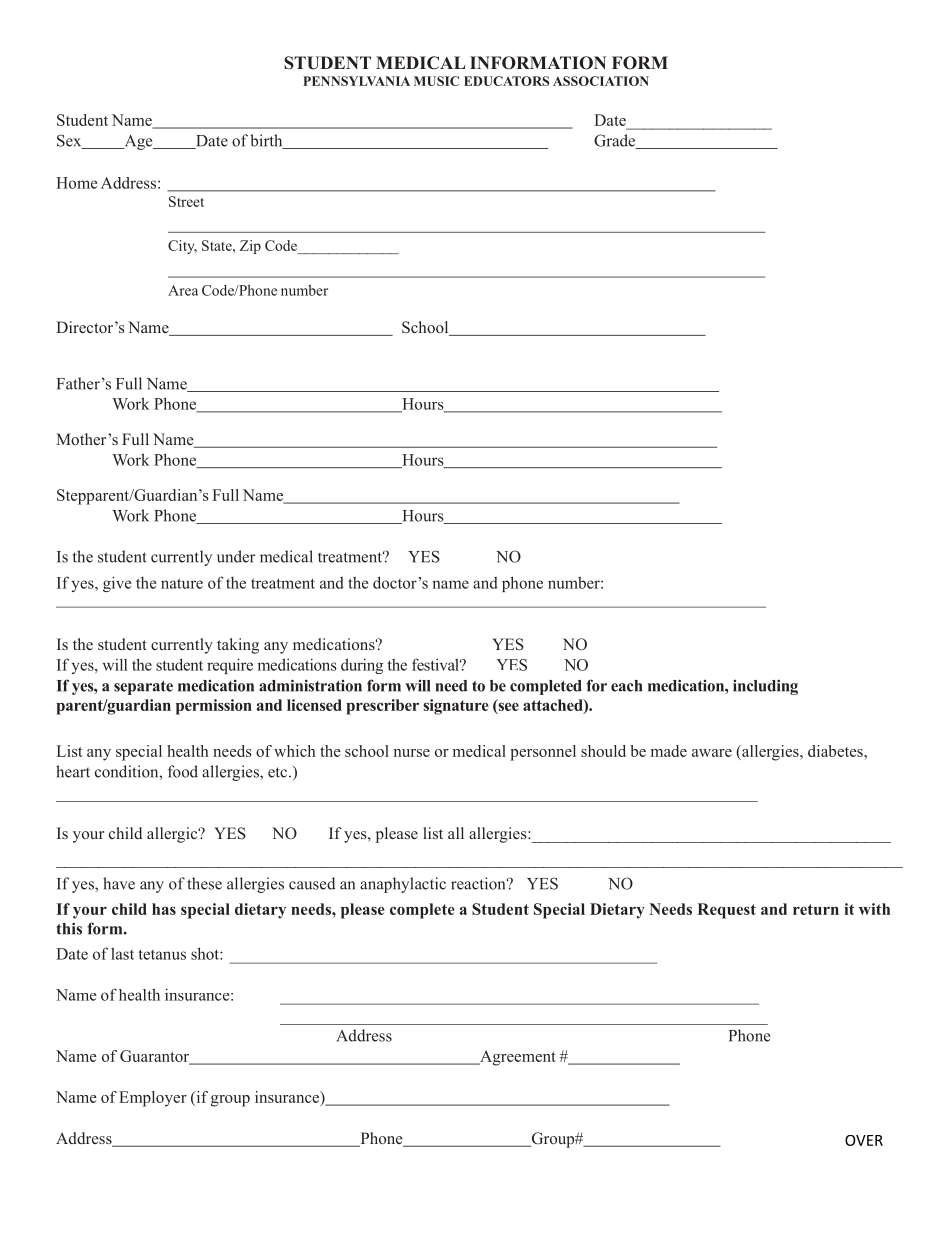 The image size is (952, 1233). Describe the element at coordinates (517, 1058) in the image. I see `Agreement` at that location.
